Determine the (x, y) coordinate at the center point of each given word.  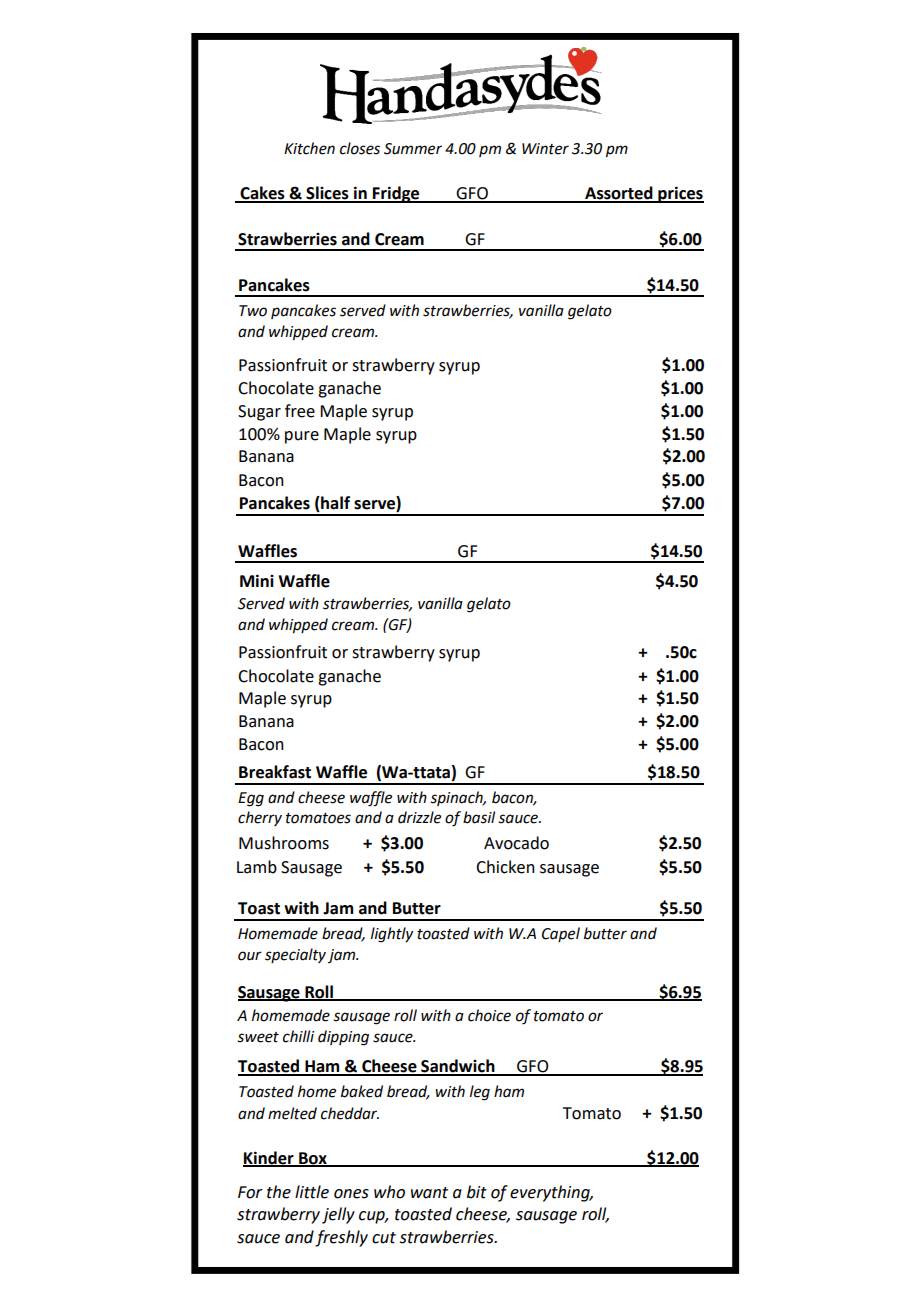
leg (480, 1093)
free (300, 411)
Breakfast (275, 772)
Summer (413, 149)
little (312, 1192)
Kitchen (309, 148)
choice (489, 1015)
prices (680, 194)
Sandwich (458, 1067)
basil (479, 817)
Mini (257, 580)
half (334, 504)
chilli (298, 1036)
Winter (545, 149)
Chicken (505, 867)
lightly (392, 935)
